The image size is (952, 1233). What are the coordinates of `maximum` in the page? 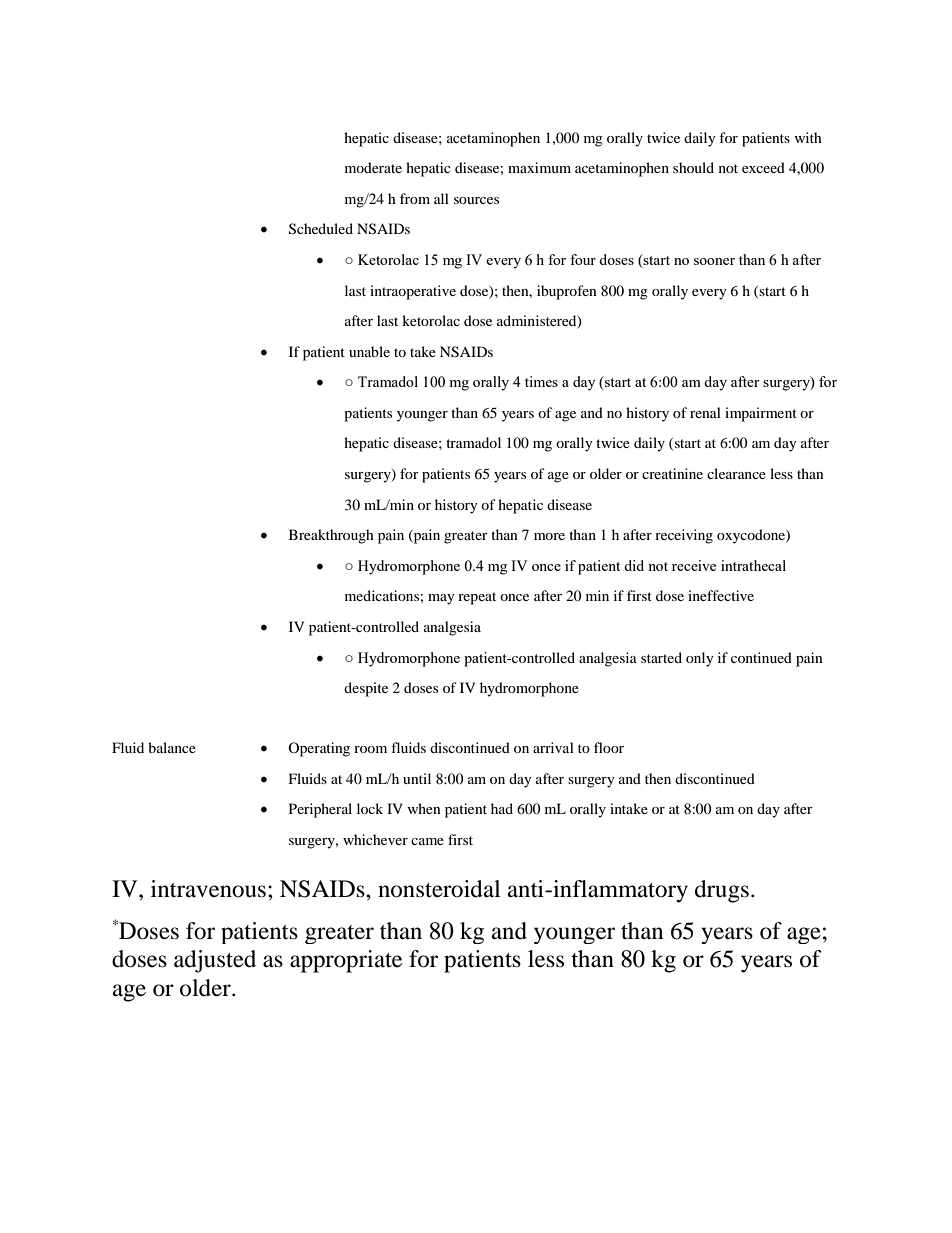 It's located at (539, 167).
